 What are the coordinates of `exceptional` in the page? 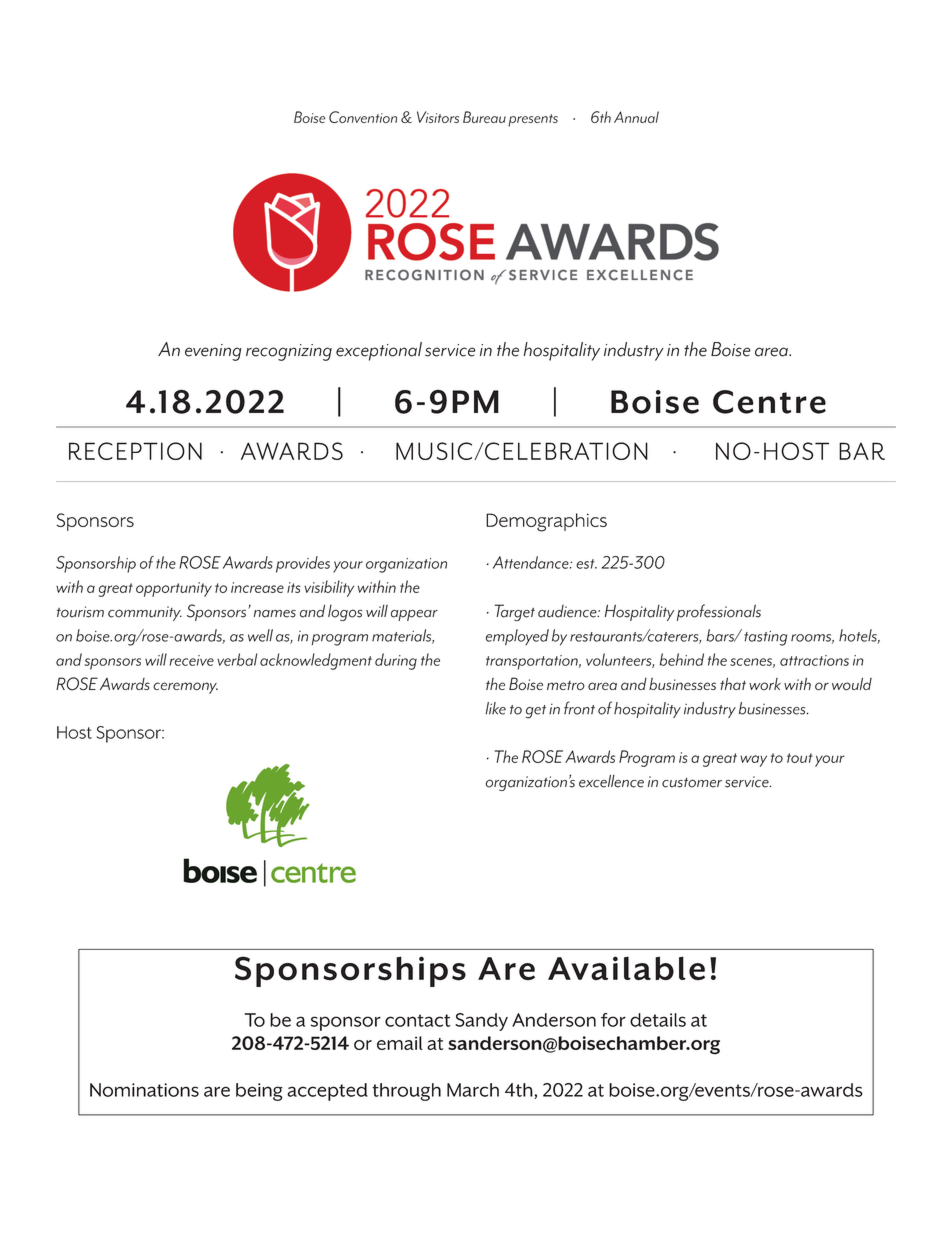 It's located at (379, 351).
